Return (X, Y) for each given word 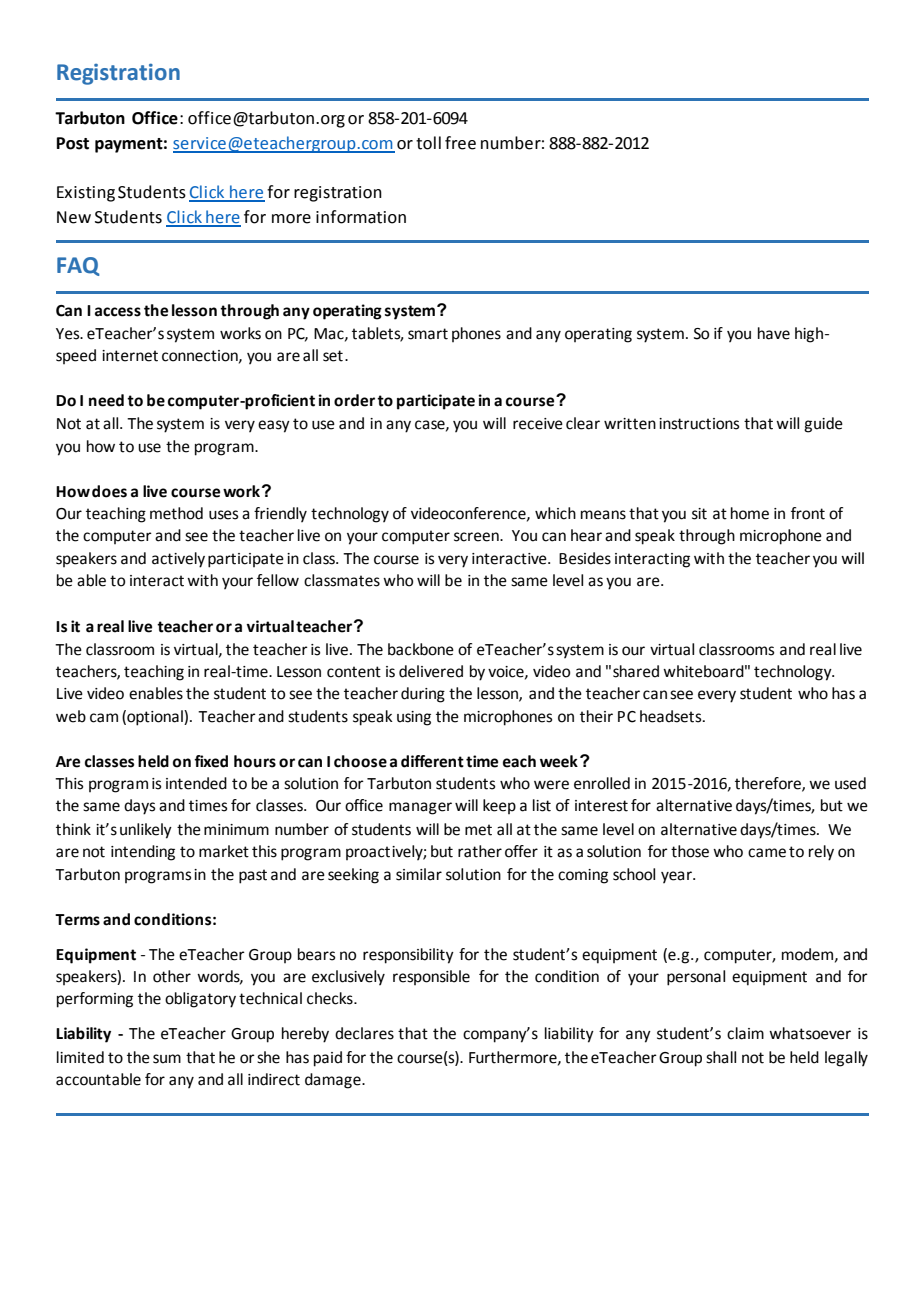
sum (167, 1059)
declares (364, 1033)
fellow (278, 580)
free (460, 143)
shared (636, 671)
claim (745, 1033)
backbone (421, 649)
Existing (86, 194)
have (774, 333)
